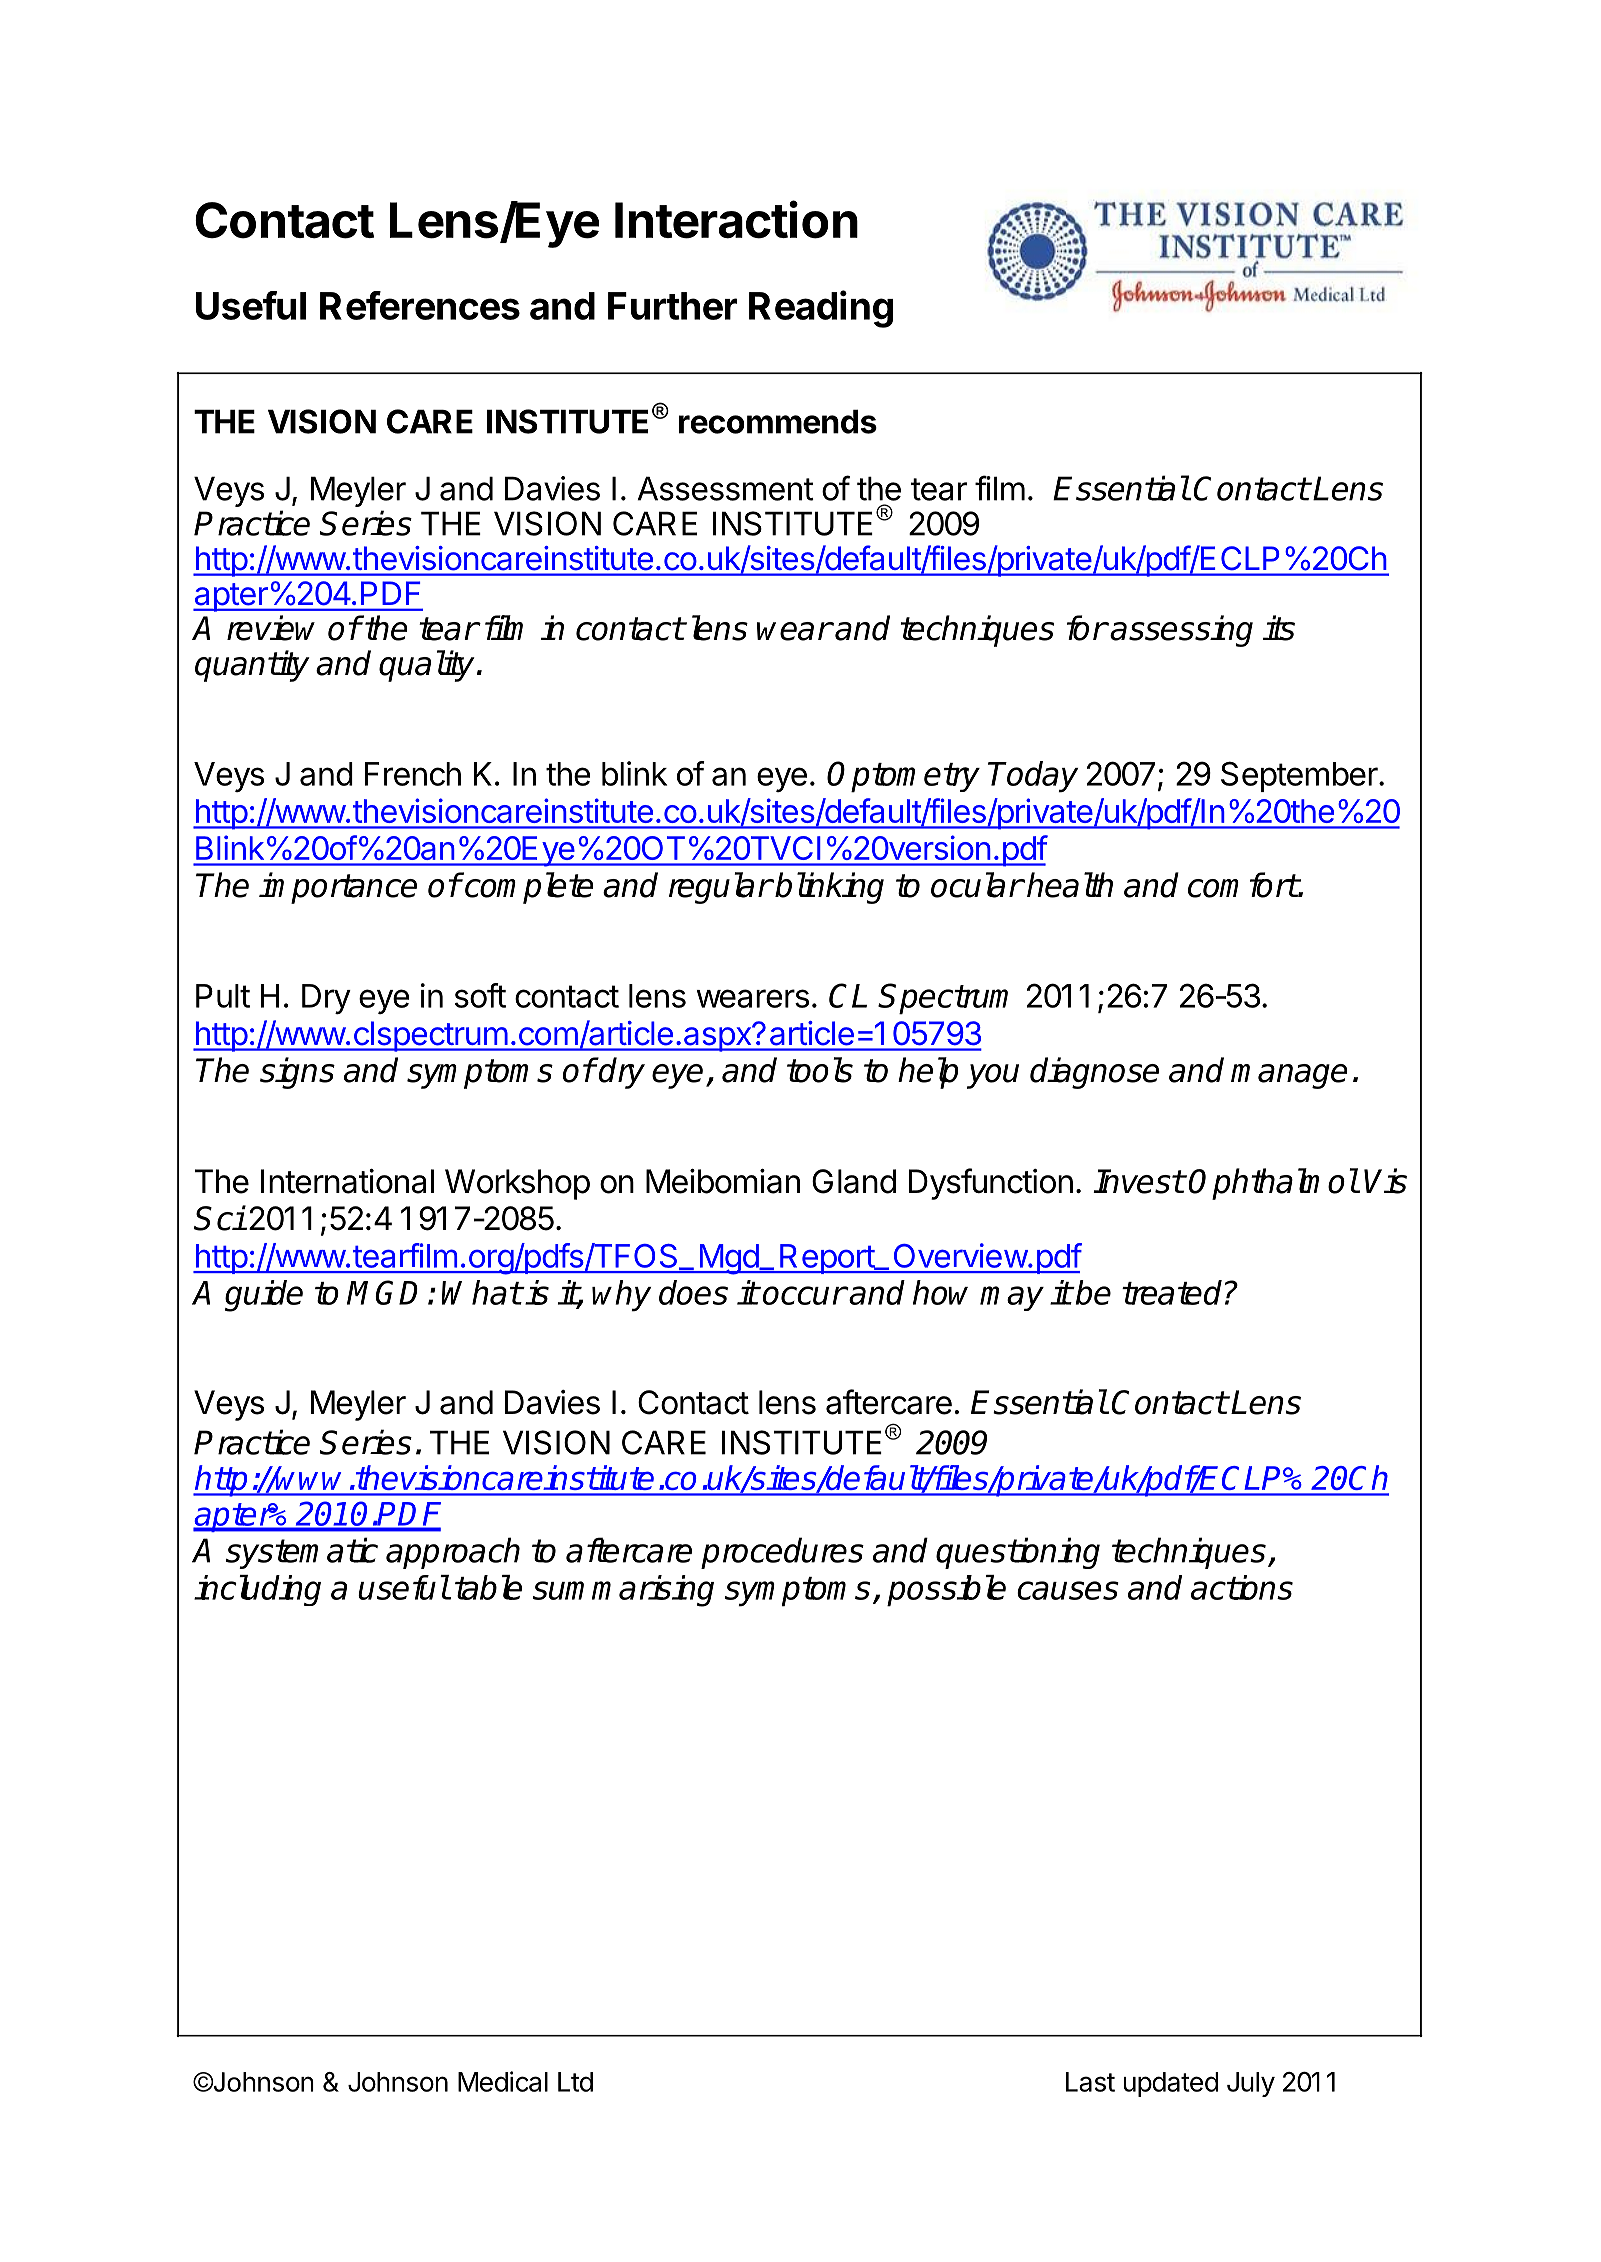  What do you see at coordinates (782, 1553) in the page?
I see `procedures` at bounding box center [782, 1553].
